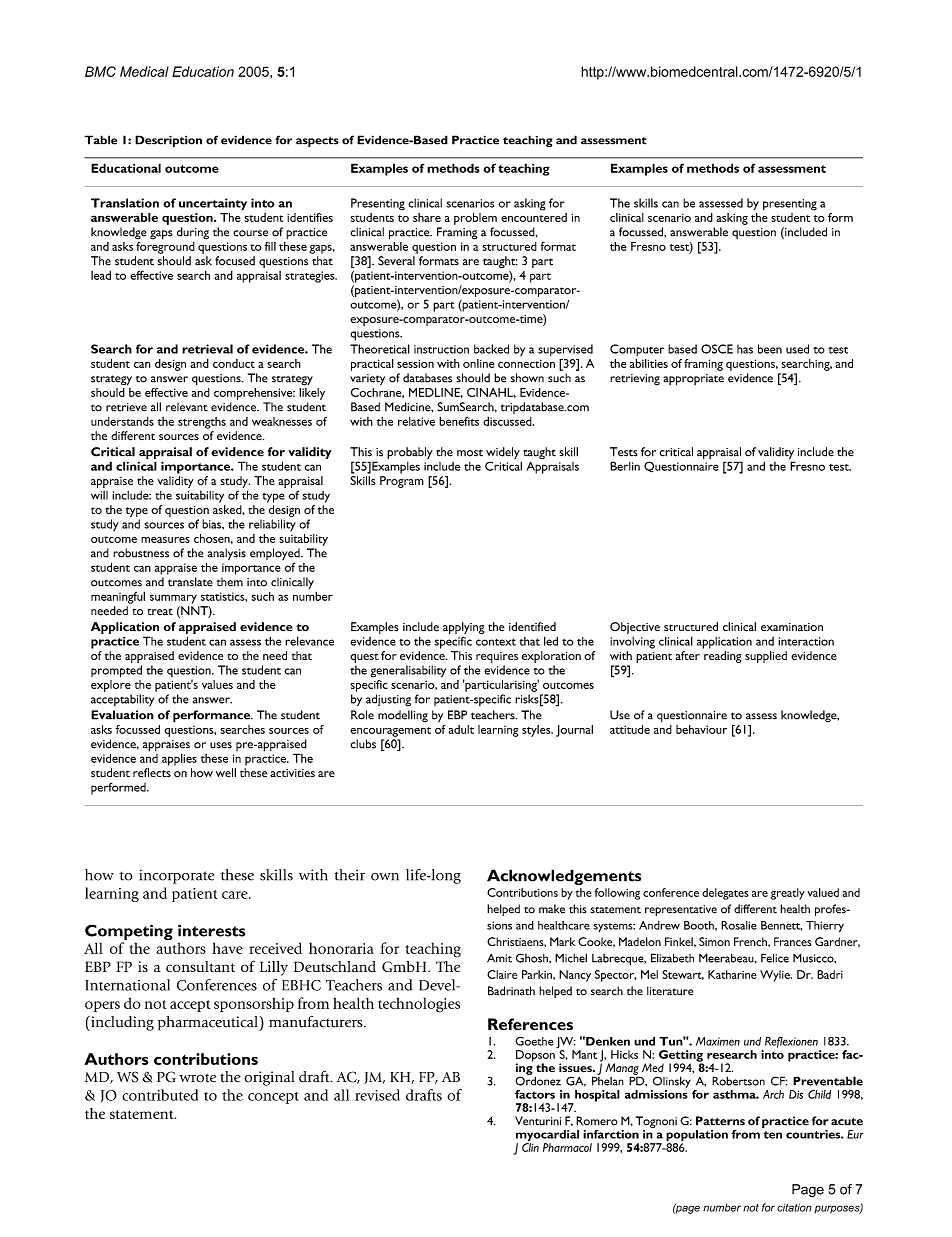 Image resolution: width=952 pixels, height=1237 pixels. I want to click on problem, so click(475, 219).
